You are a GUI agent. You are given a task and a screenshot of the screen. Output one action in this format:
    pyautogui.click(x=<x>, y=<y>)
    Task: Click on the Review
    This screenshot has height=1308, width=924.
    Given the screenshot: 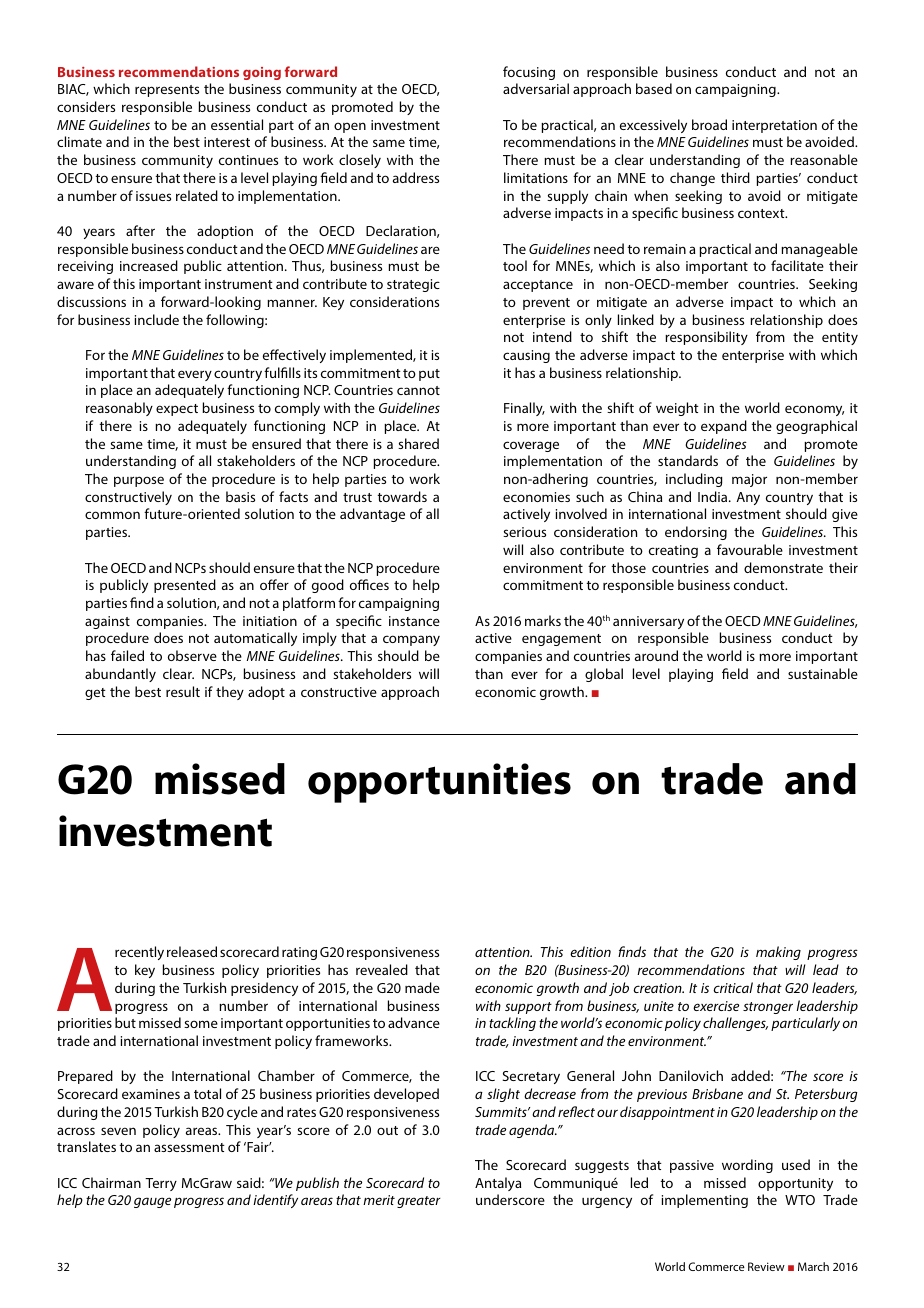 What is the action you would take?
    pyautogui.click(x=766, y=1266)
